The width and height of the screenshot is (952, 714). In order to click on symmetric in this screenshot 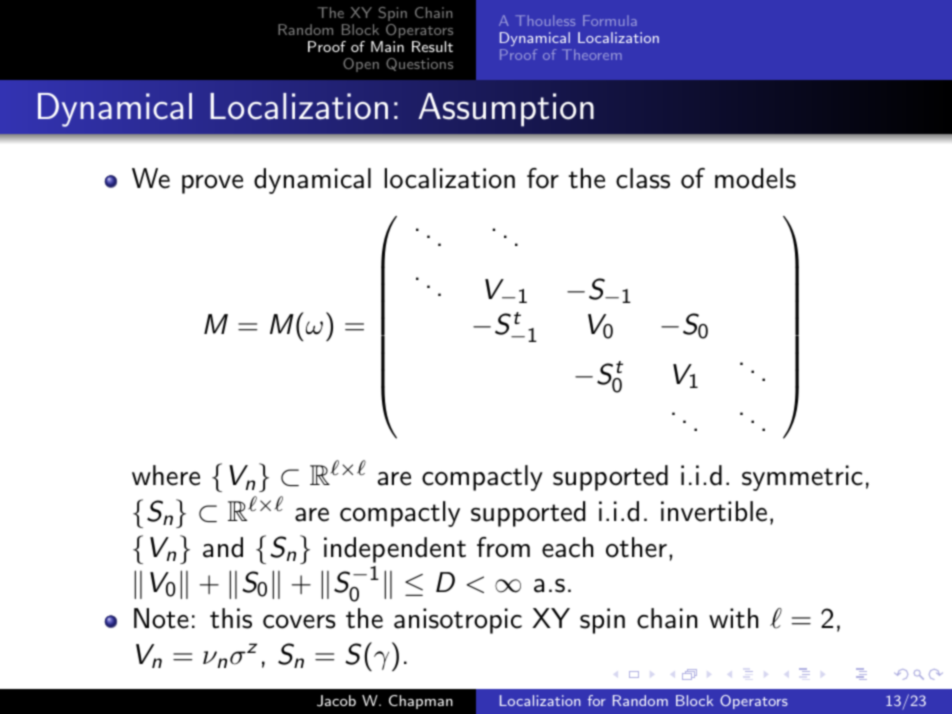, I will do `click(802, 478)`.
